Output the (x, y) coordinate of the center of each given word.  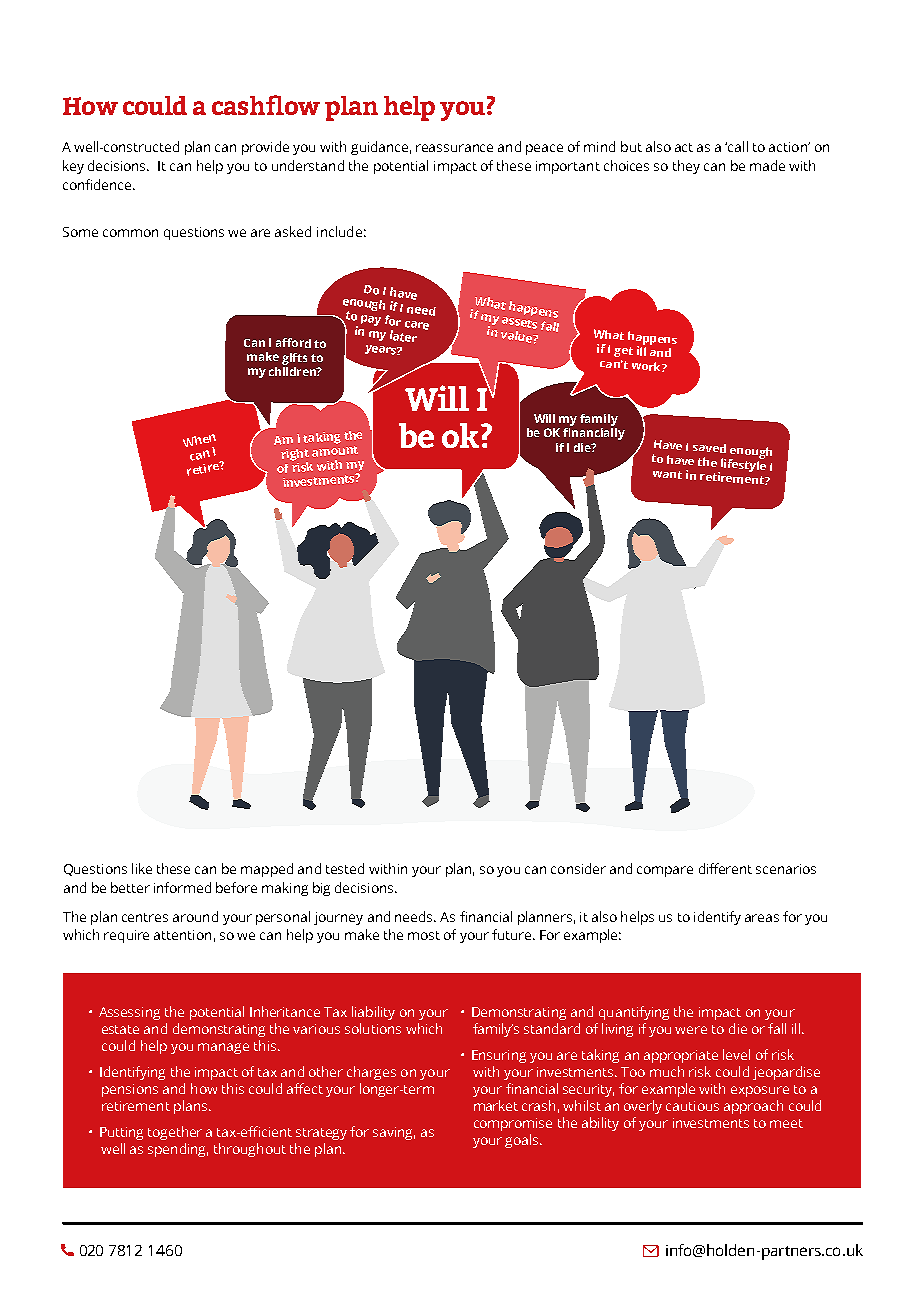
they (686, 167)
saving (394, 1133)
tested (345, 868)
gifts (294, 359)
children (293, 370)
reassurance (454, 148)
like (142, 868)
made (767, 165)
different (725, 868)
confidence (98, 184)
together (175, 1133)
